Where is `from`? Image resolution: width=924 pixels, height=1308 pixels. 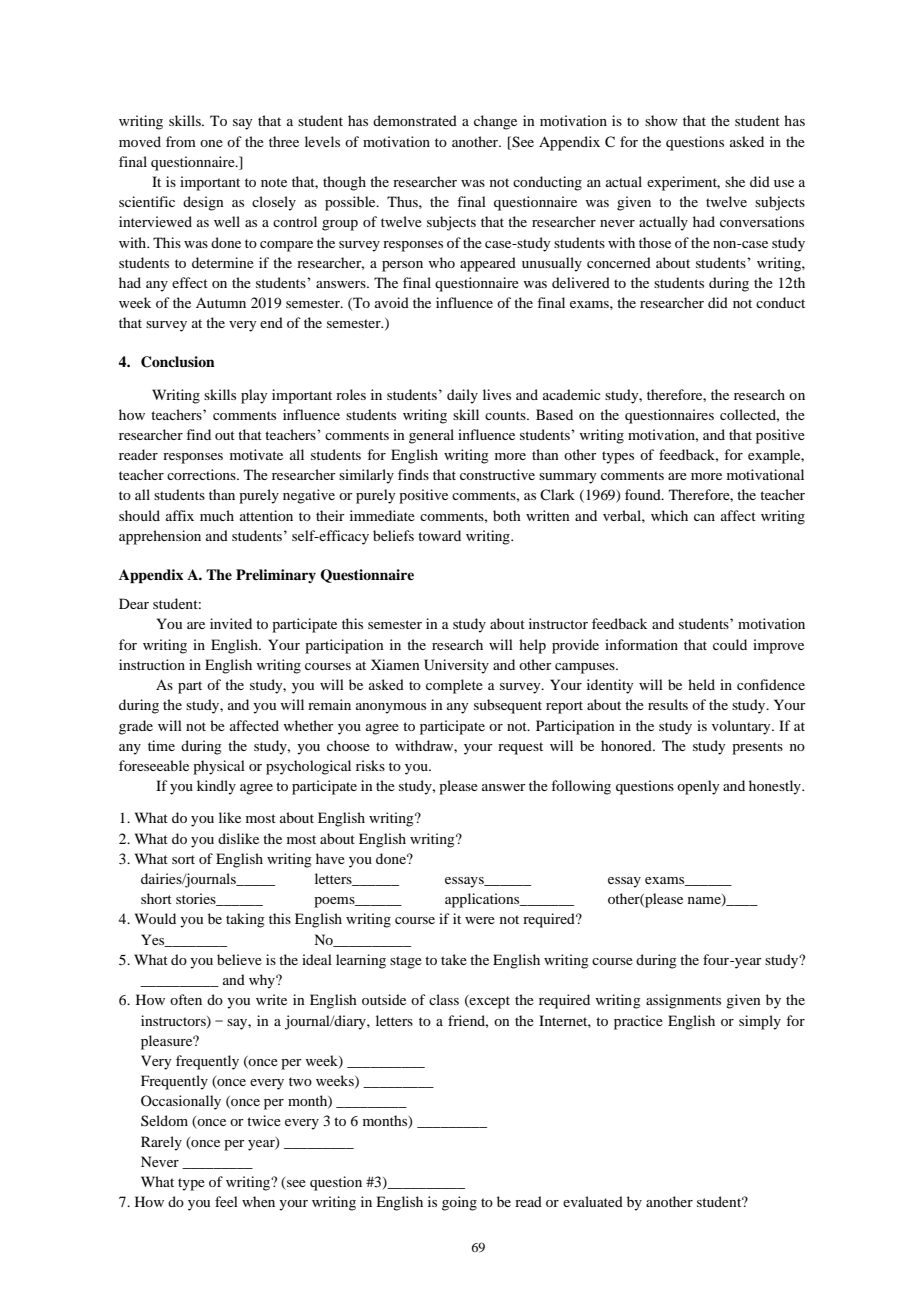 from is located at coordinates (181, 141).
